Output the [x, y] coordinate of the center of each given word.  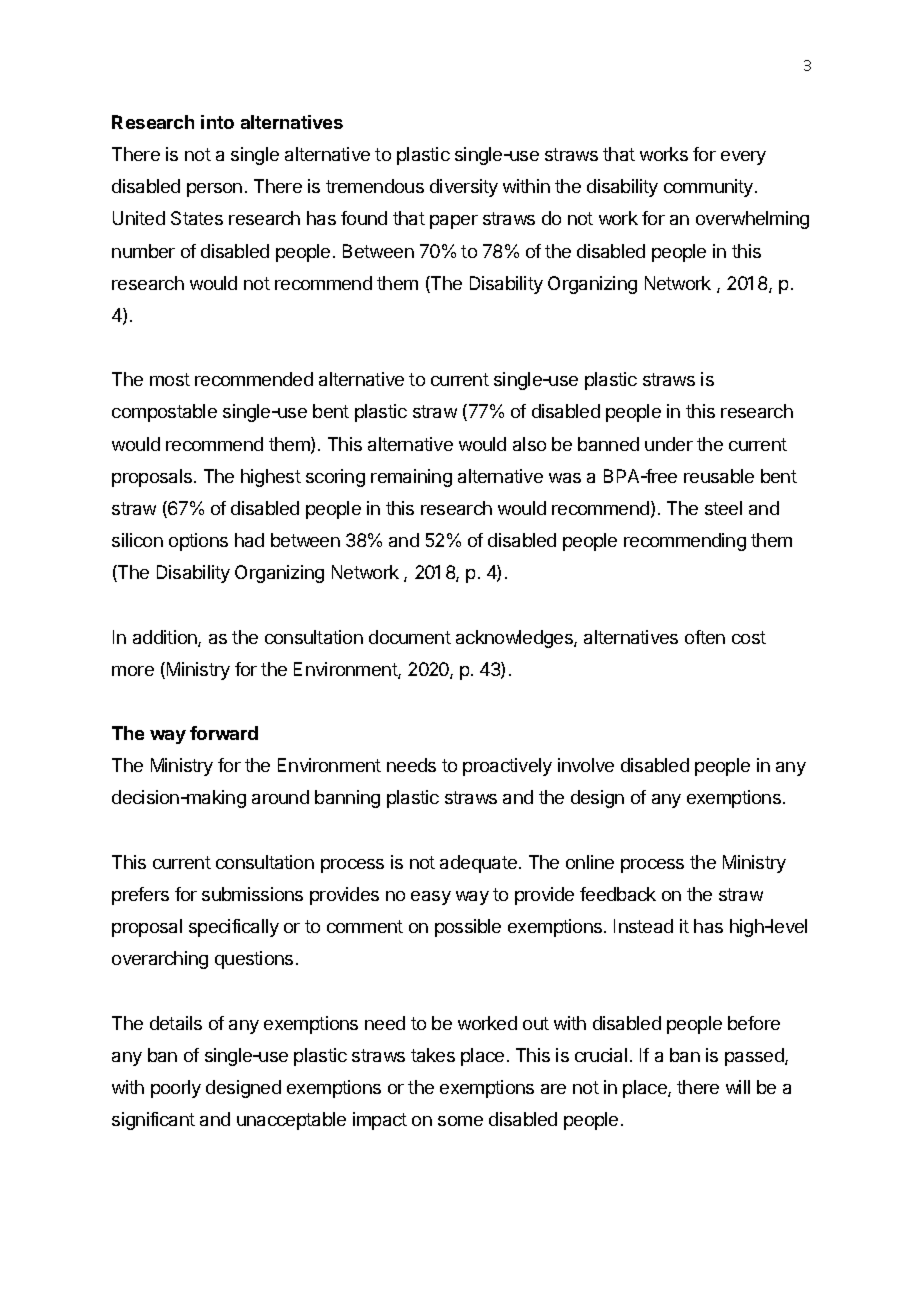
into [217, 122]
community [710, 188]
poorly [176, 1089]
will [738, 1087]
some [460, 1121]
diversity [464, 188]
